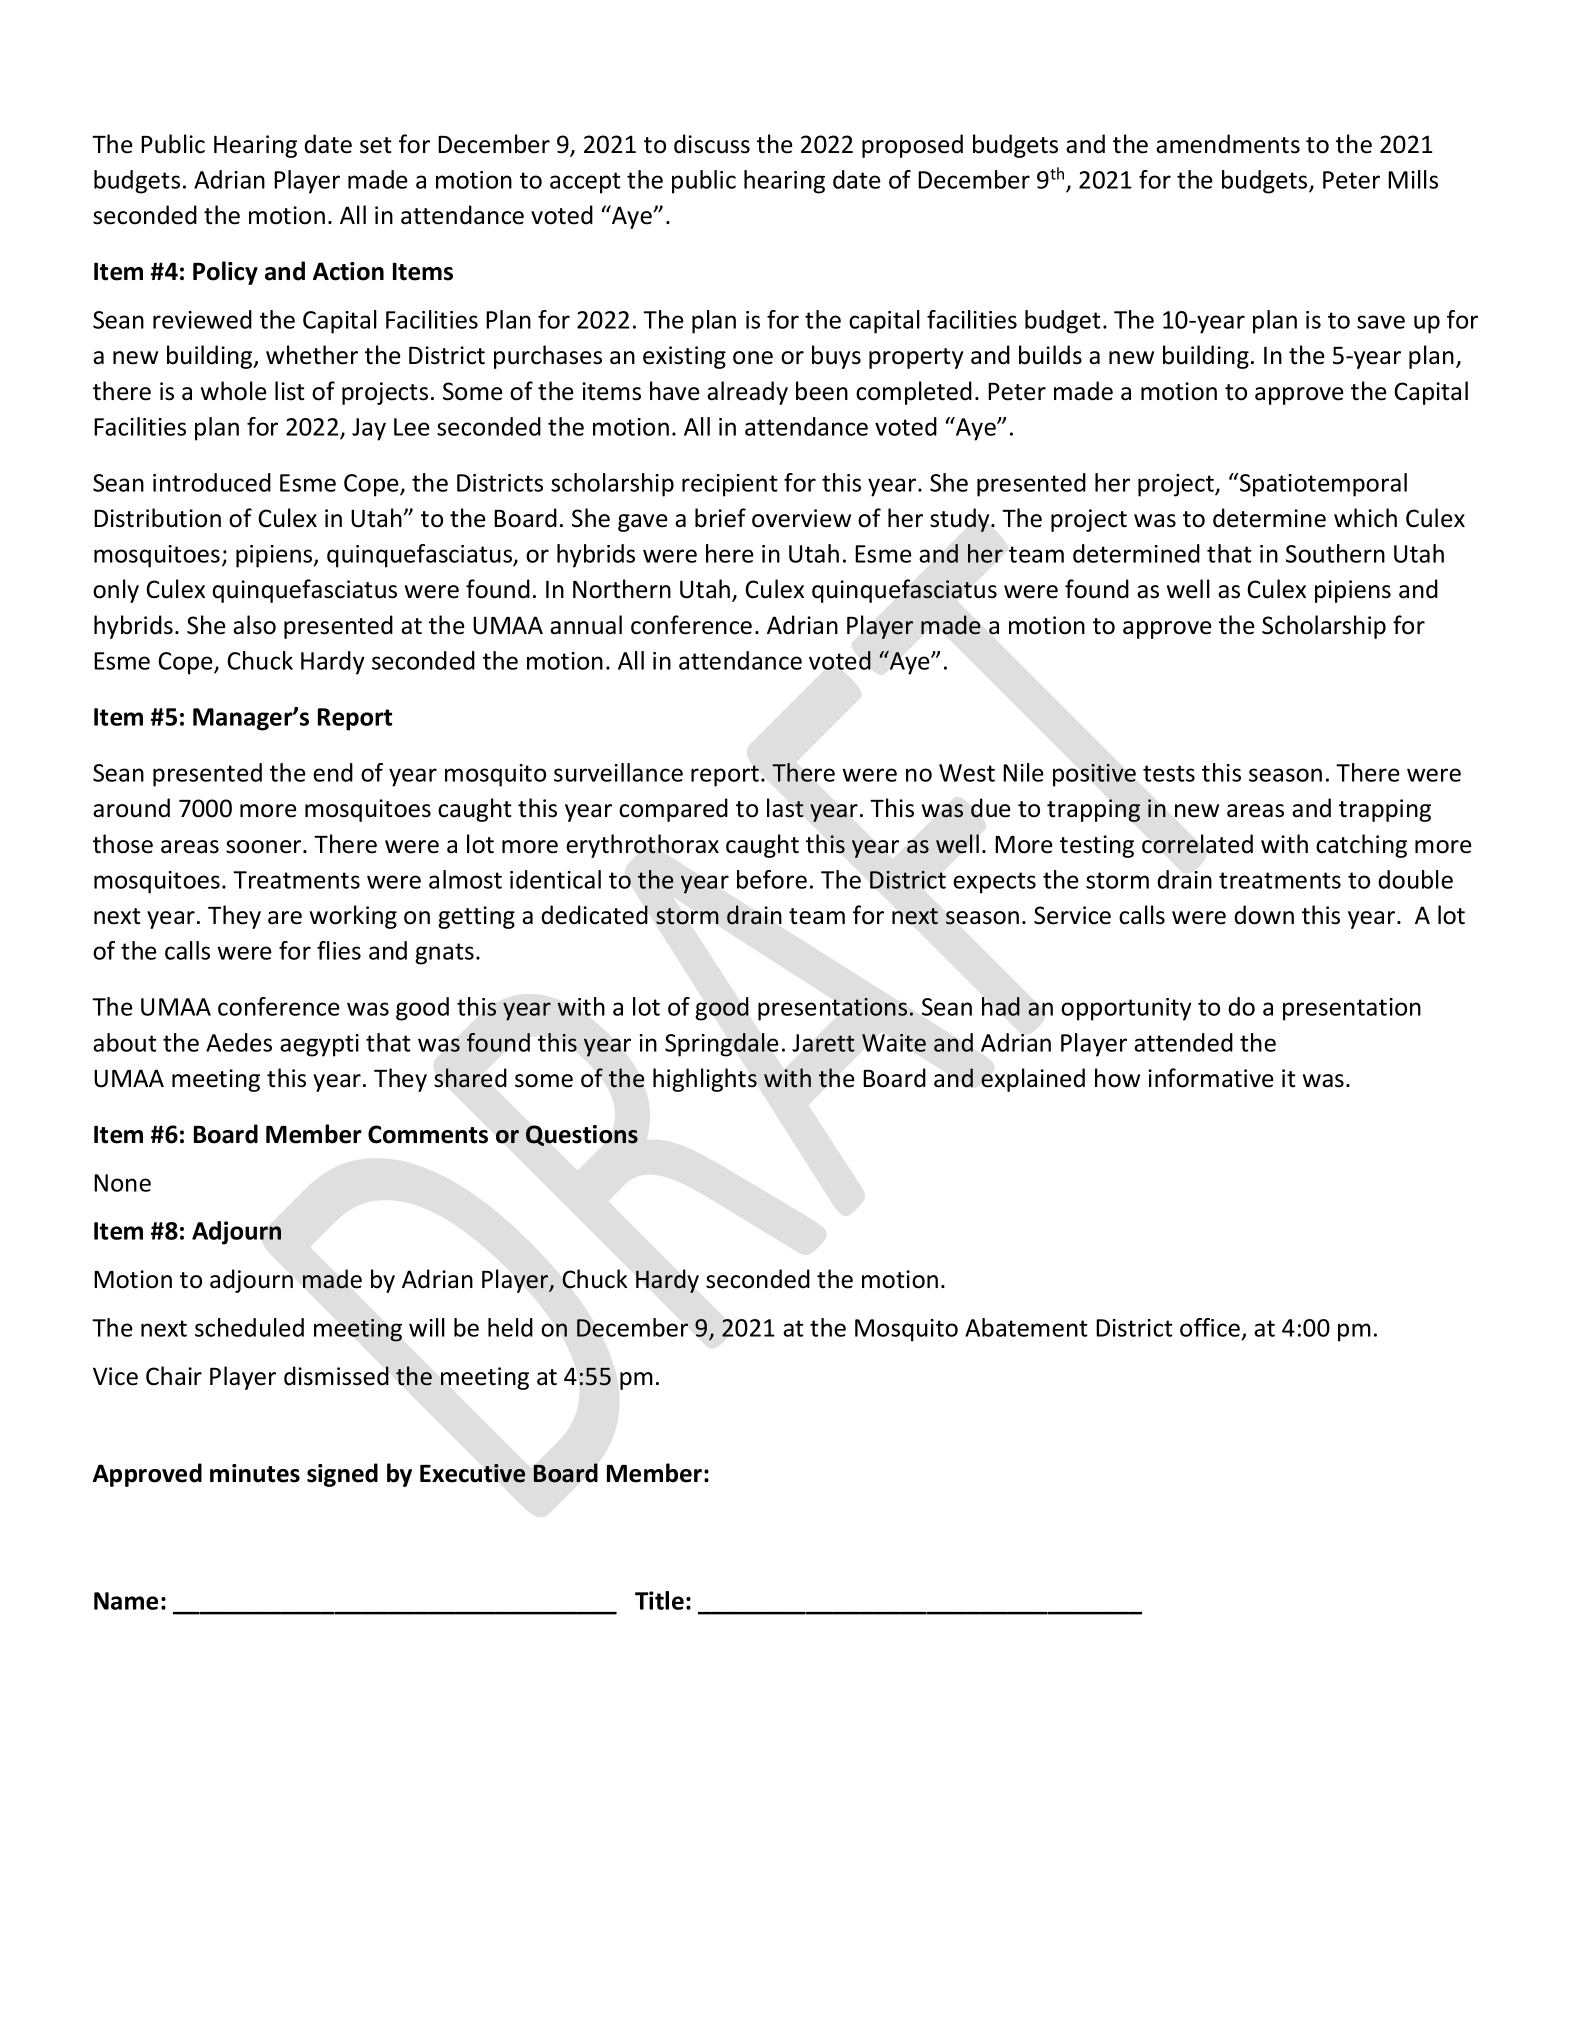 The image size is (1574, 2037). What do you see at coordinates (659, 1600) in the screenshot?
I see `Title` at bounding box center [659, 1600].
